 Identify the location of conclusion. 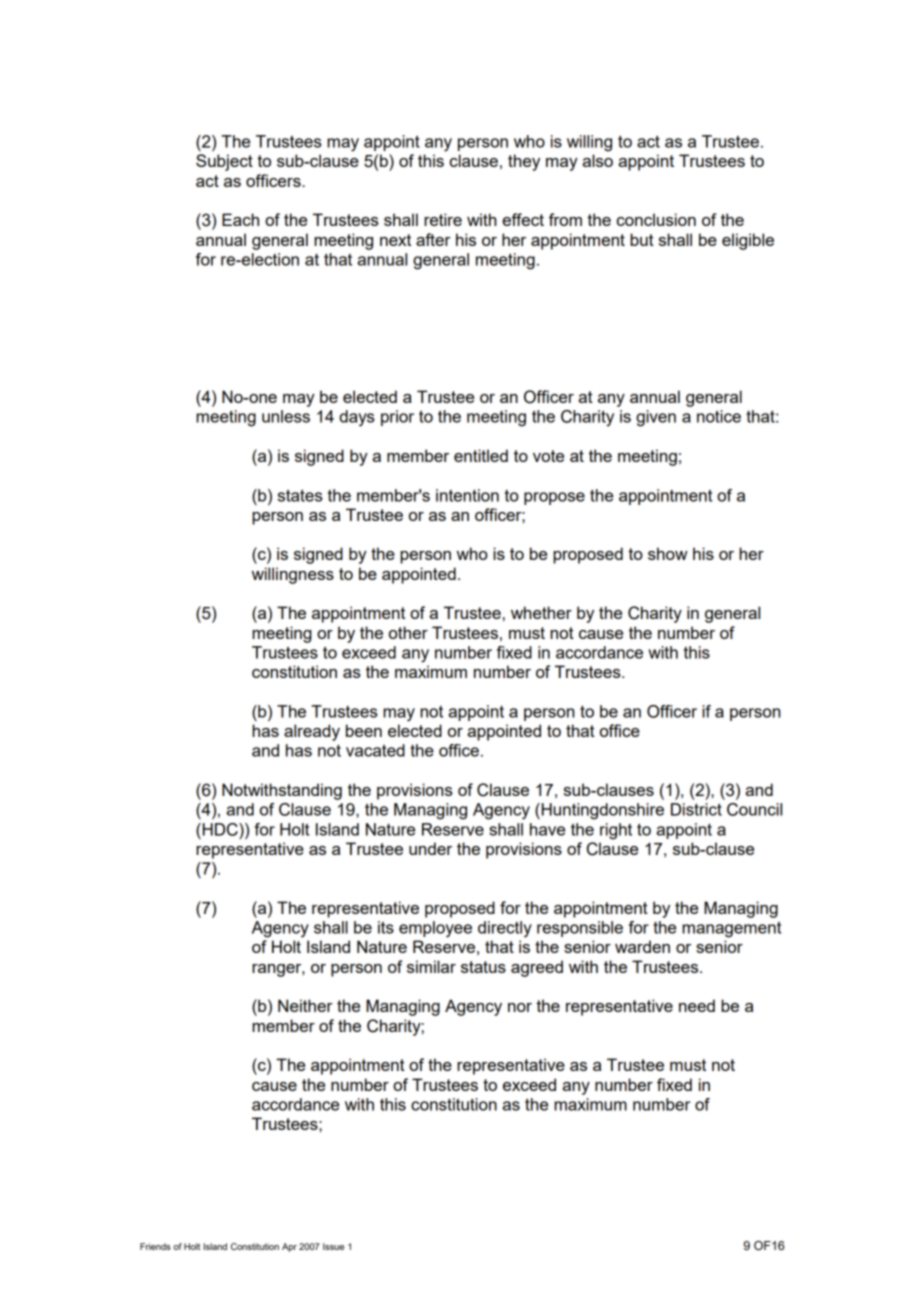
(656, 219).
